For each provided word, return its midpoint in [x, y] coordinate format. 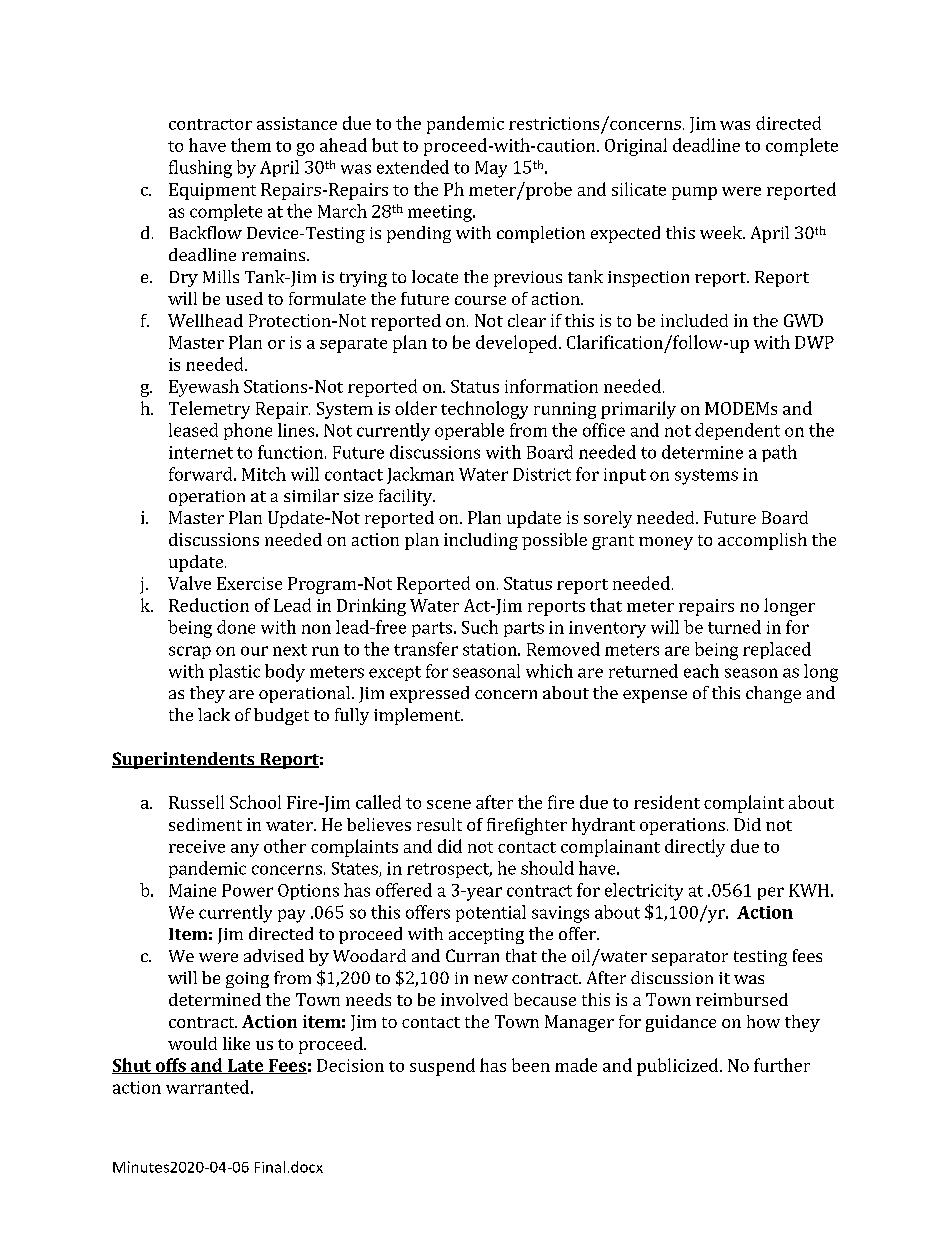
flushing [200, 169]
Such [480, 627]
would [192, 1043]
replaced [777, 650]
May [491, 169]
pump [694, 193]
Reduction [209, 605]
